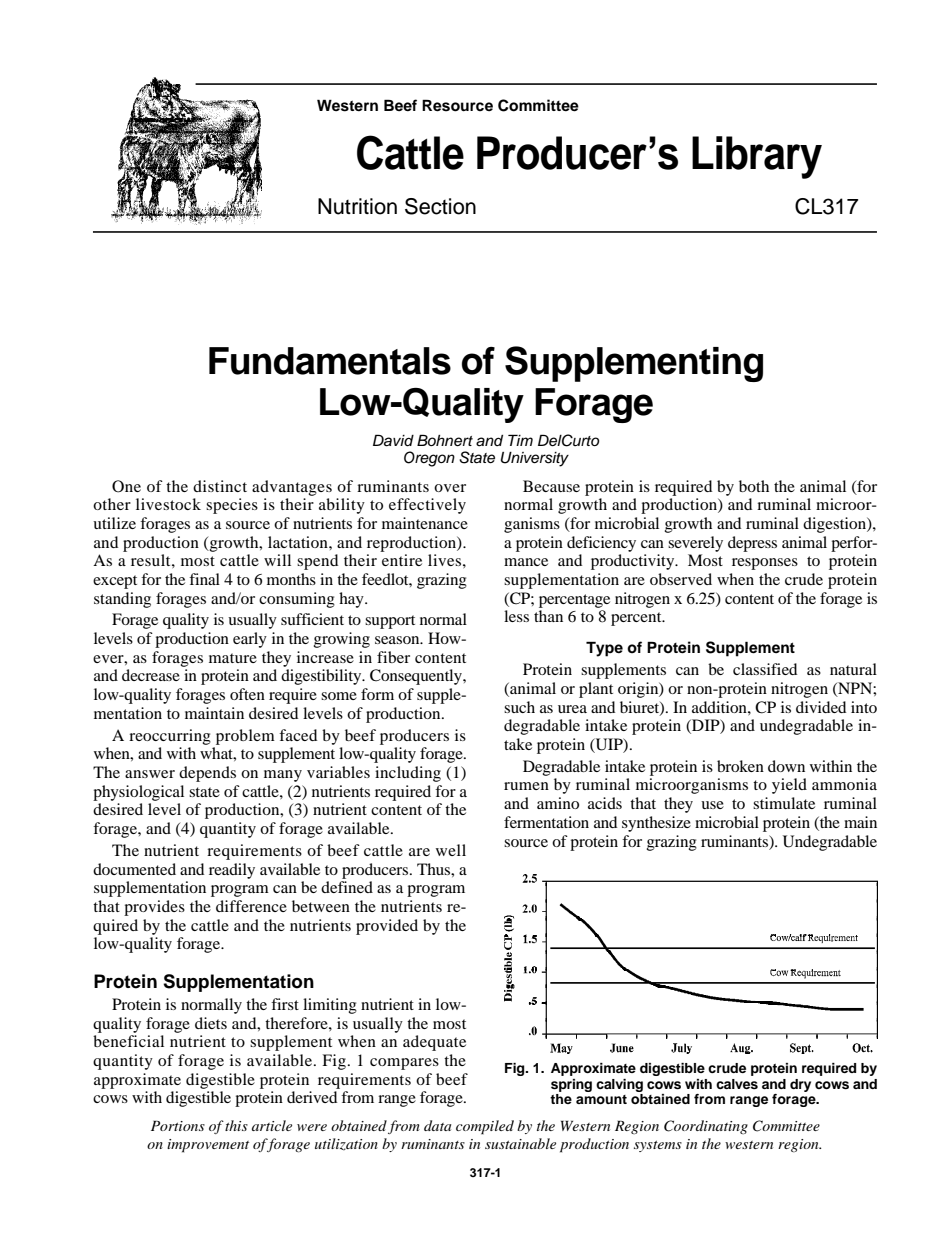 This screenshot has width=952, height=1233. What do you see at coordinates (440, 206) in the screenshot?
I see `Section` at bounding box center [440, 206].
